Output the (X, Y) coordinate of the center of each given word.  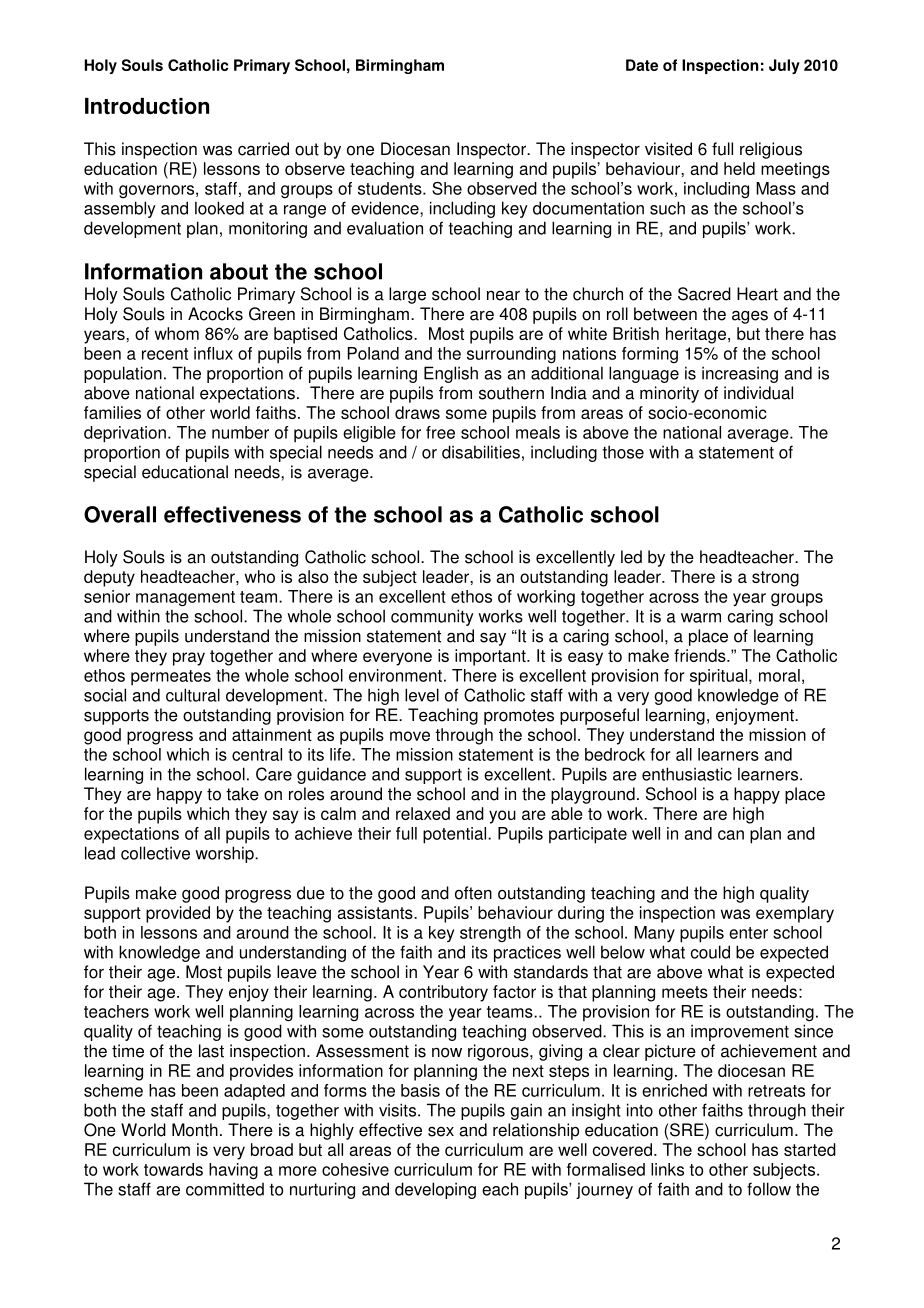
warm (701, 618)
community (432, 617)
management (185, 599)
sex (441, 1132)
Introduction (147, 106)
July (784, 66)
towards (173, 1169)
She (447, 188)
